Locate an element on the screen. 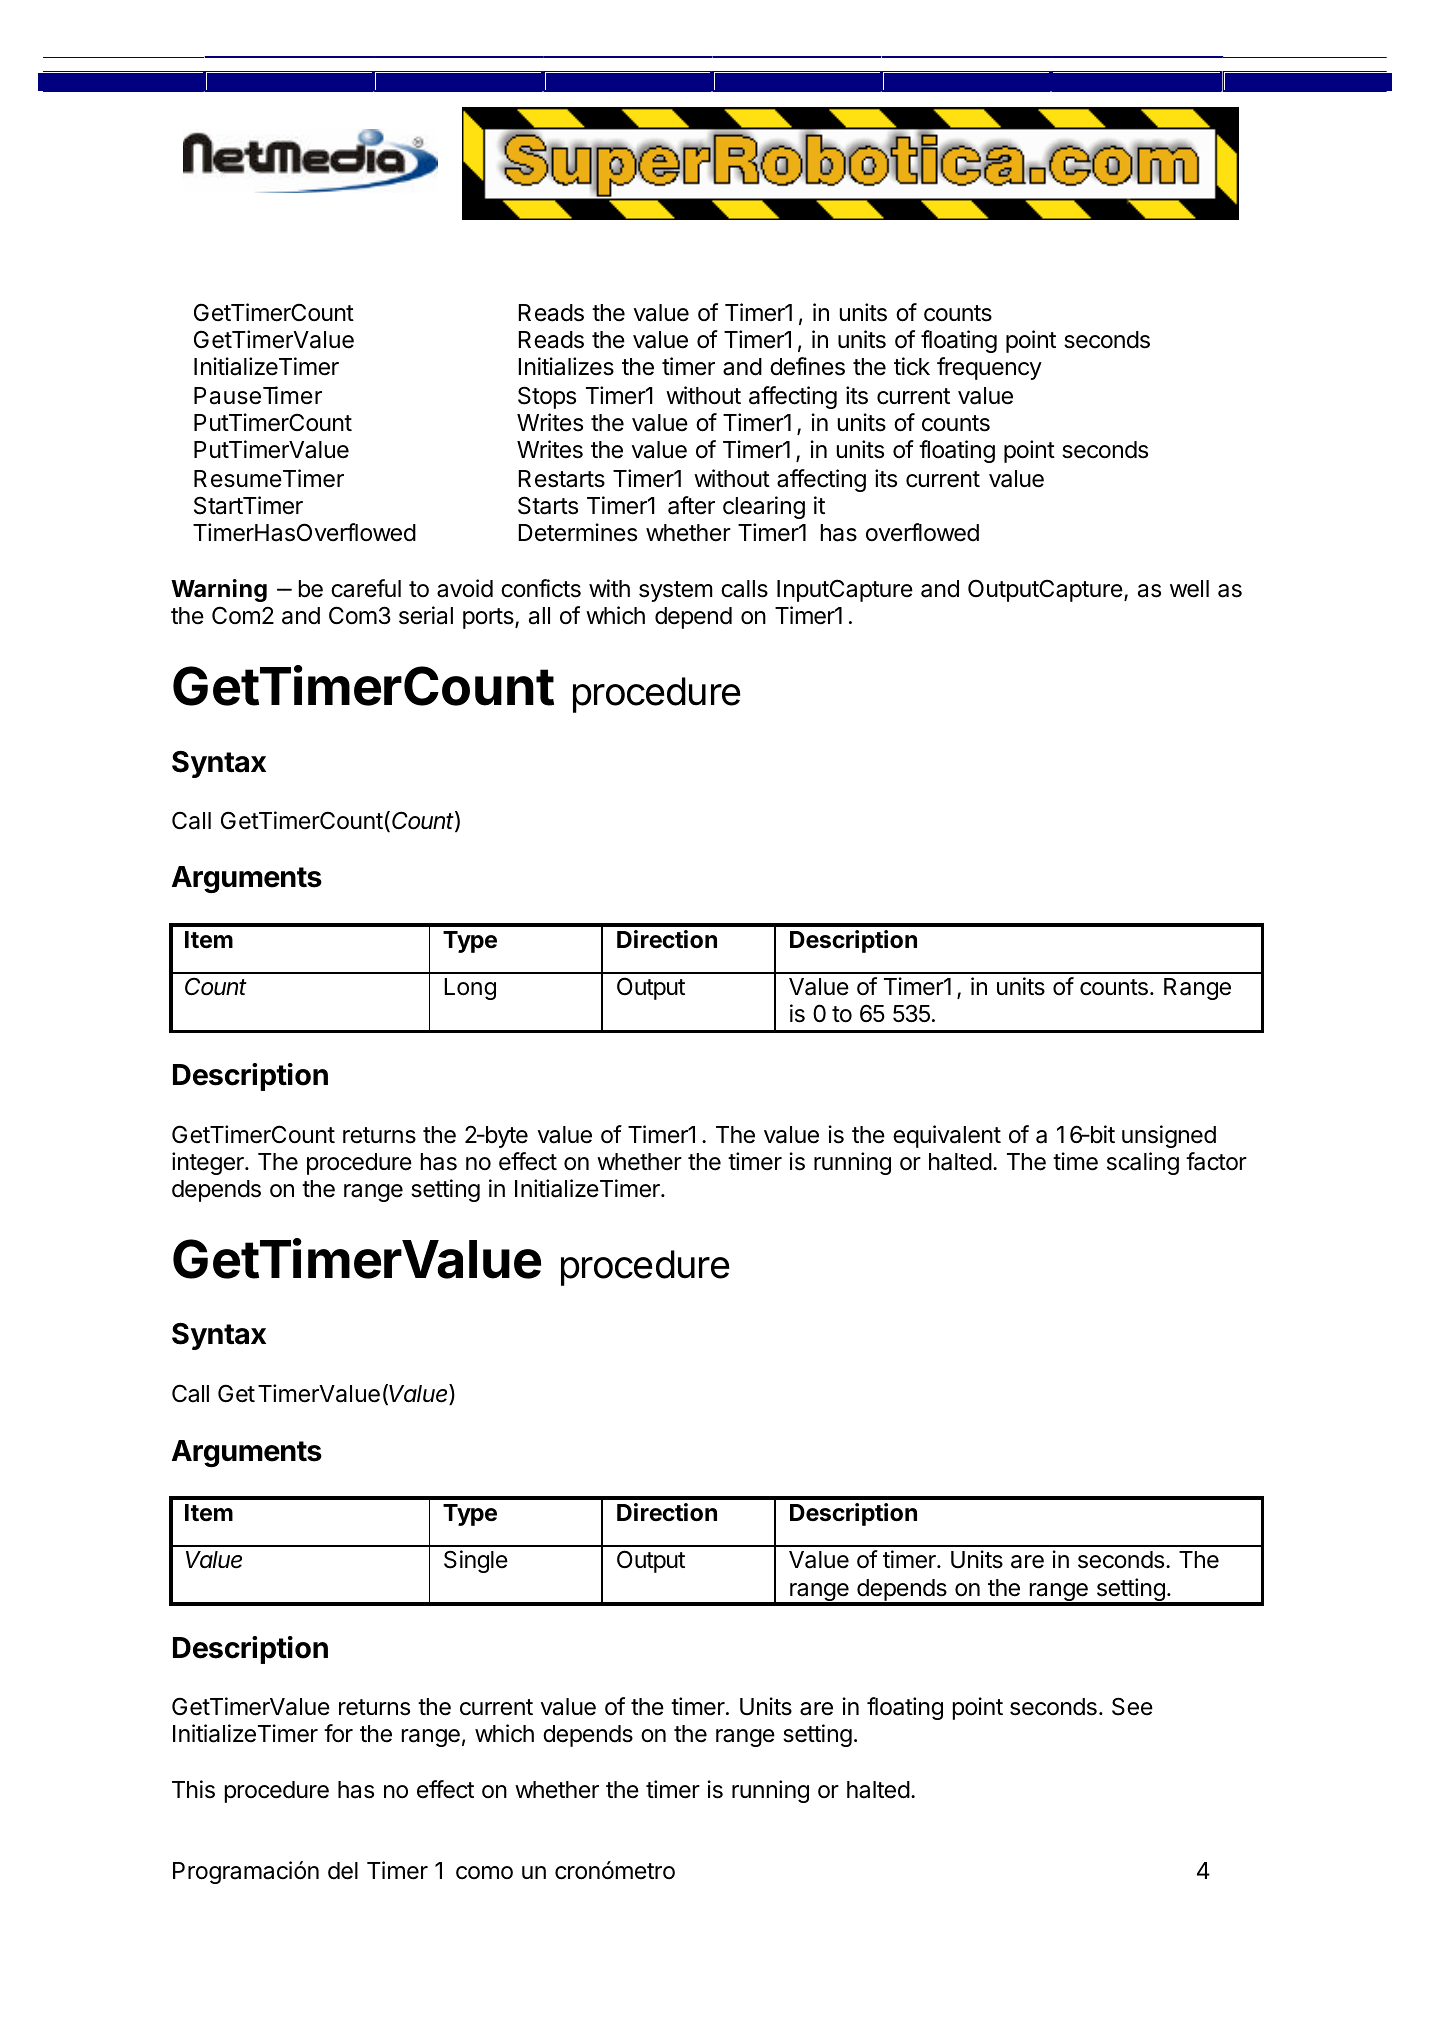 The height and width of the screenshot is (2022, 1431). Single is located at coordinates (476, 1561).
